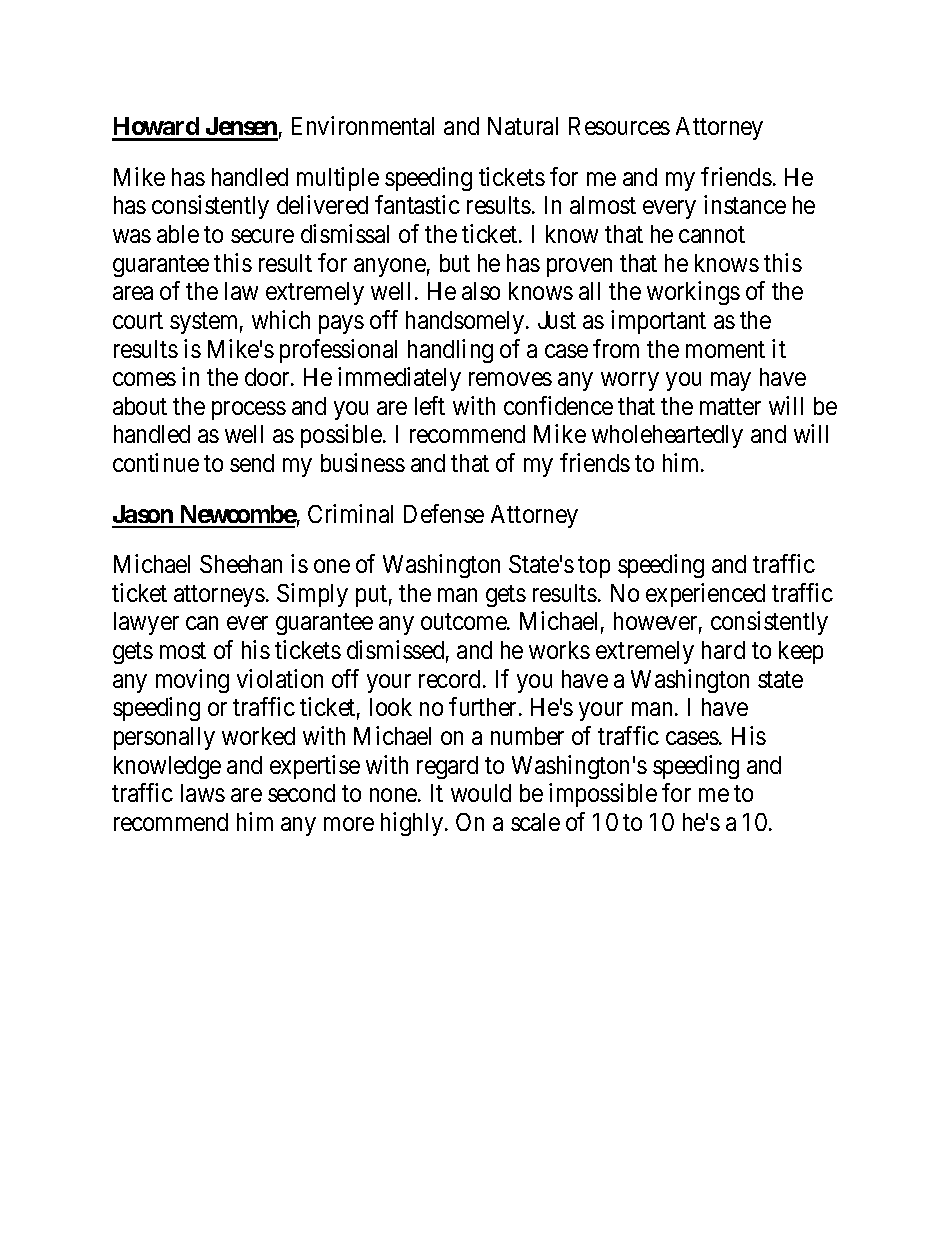 The width and height of the screenshot is (952, 1233). What do you see at coordinates (481, 793) in the screenshot?
I see `would` at bounding box center [481, 793].
